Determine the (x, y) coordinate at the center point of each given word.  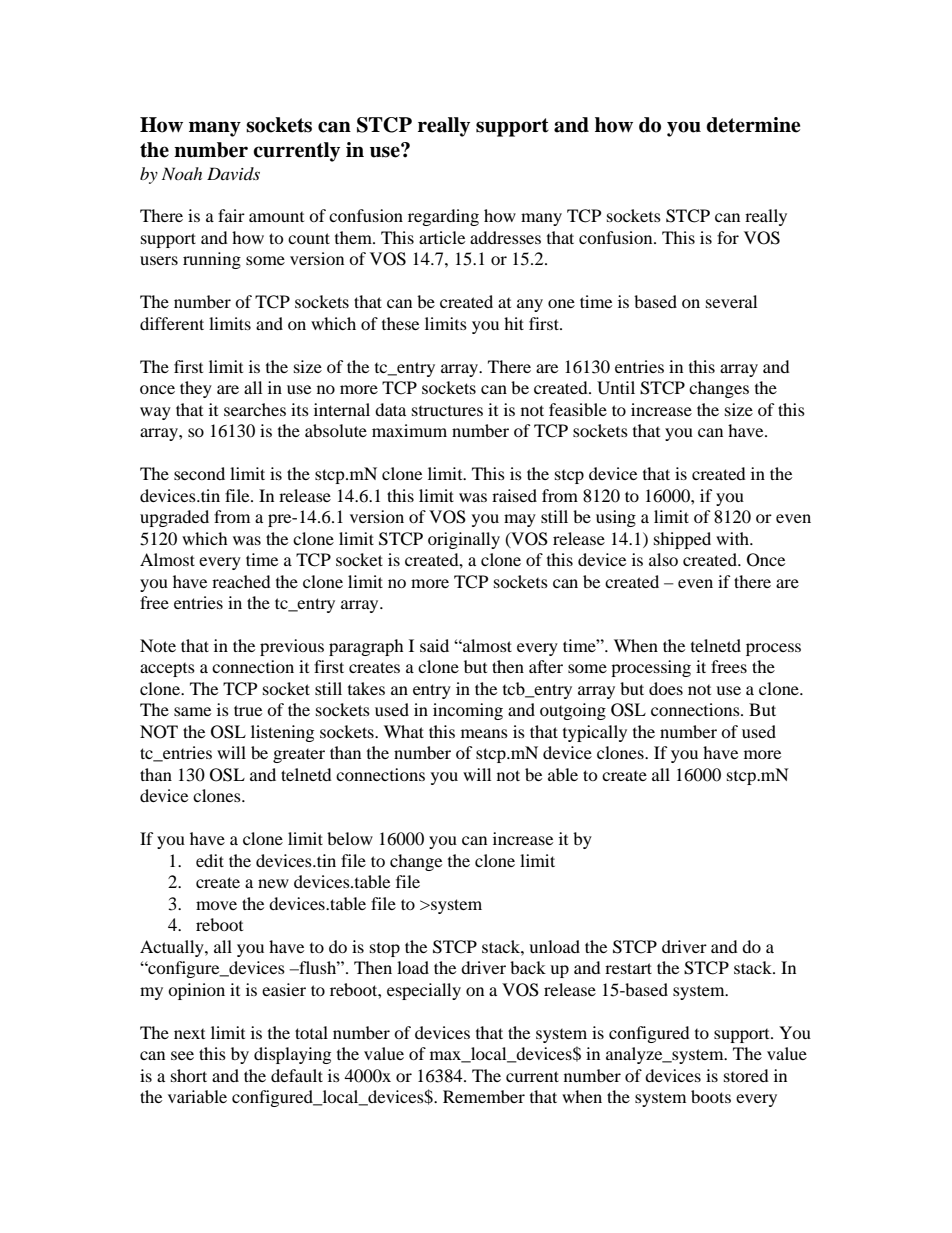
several (731, 301)
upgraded (174, 518)
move (216, 905)
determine (753, 125)
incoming (468, 711)
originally (464, 540)
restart (628, 968)
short (189, 1075)
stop (385, 950)
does (666, 688)
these (400, 323)
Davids (233, 173)
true (248, 710)
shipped (682, 540)
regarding (443, 217)
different (172, 323)
